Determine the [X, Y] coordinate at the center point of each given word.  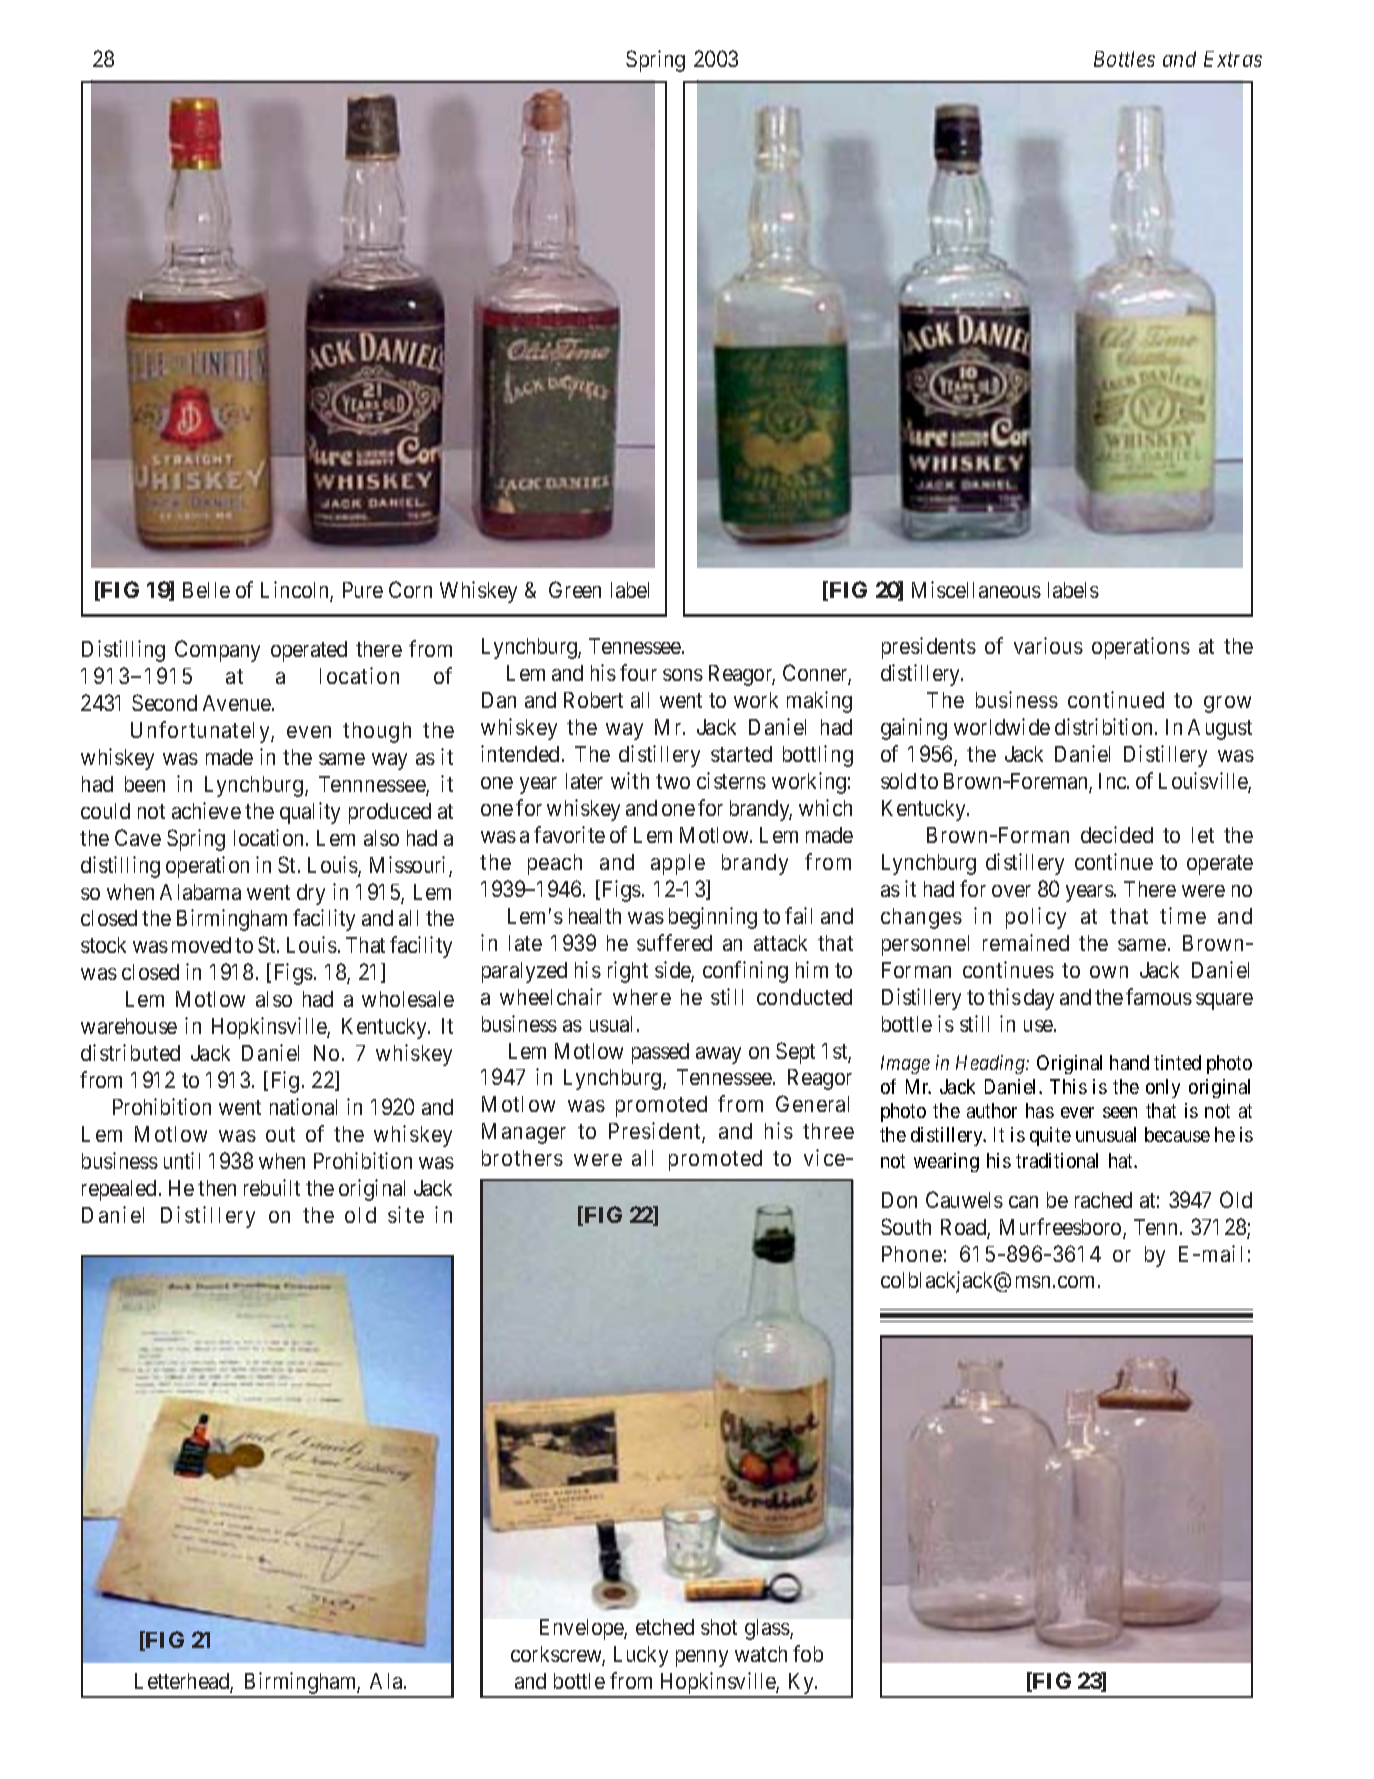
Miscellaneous [976, 589]
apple [678, 864]
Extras [1233, 59]
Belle [206, 590]
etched [665, 1627]
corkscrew [558, 1655]
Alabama [200, 892]
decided [1117, 834]
